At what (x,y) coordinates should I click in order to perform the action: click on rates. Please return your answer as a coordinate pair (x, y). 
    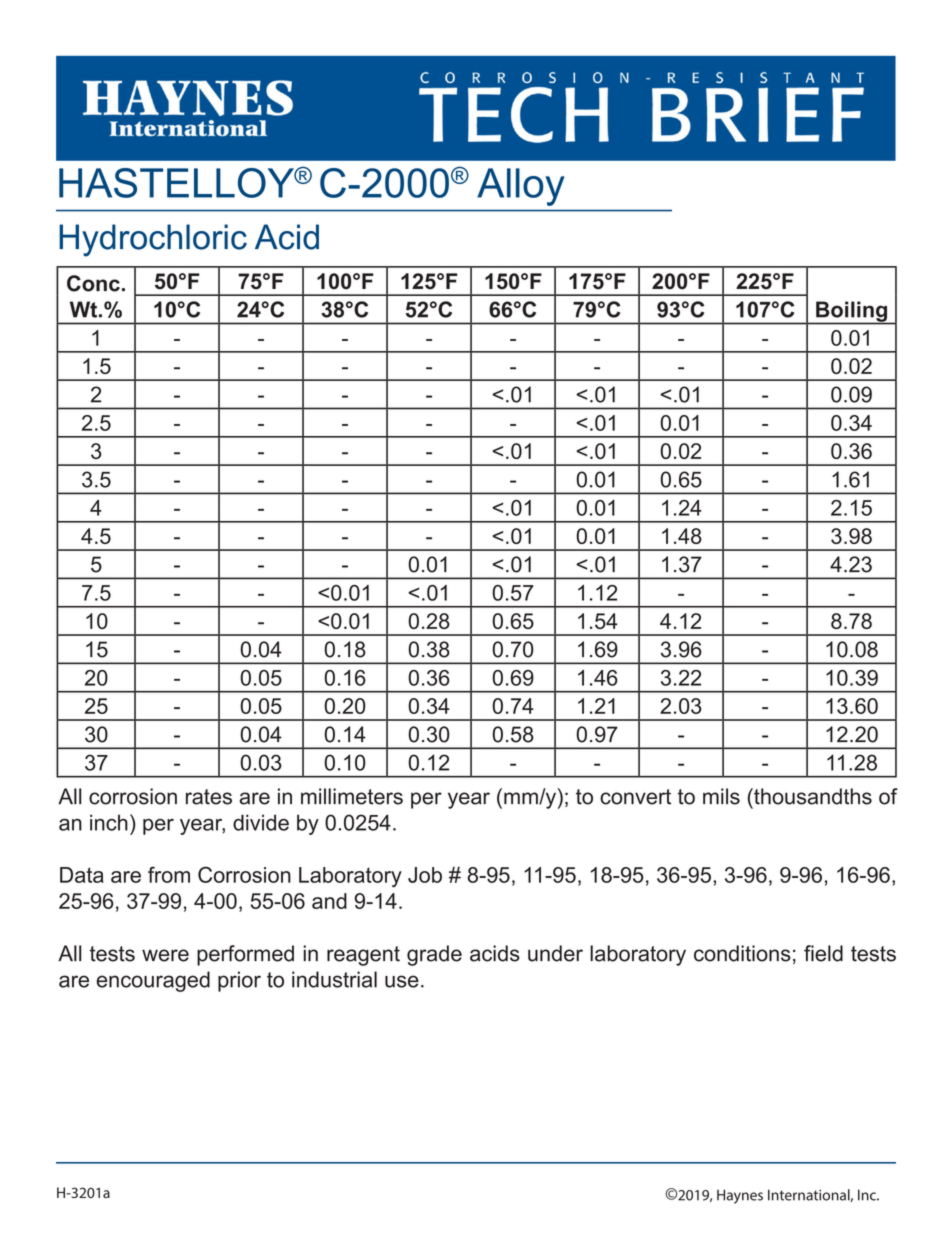
    Looking at the image, I should click on (209, 797).
